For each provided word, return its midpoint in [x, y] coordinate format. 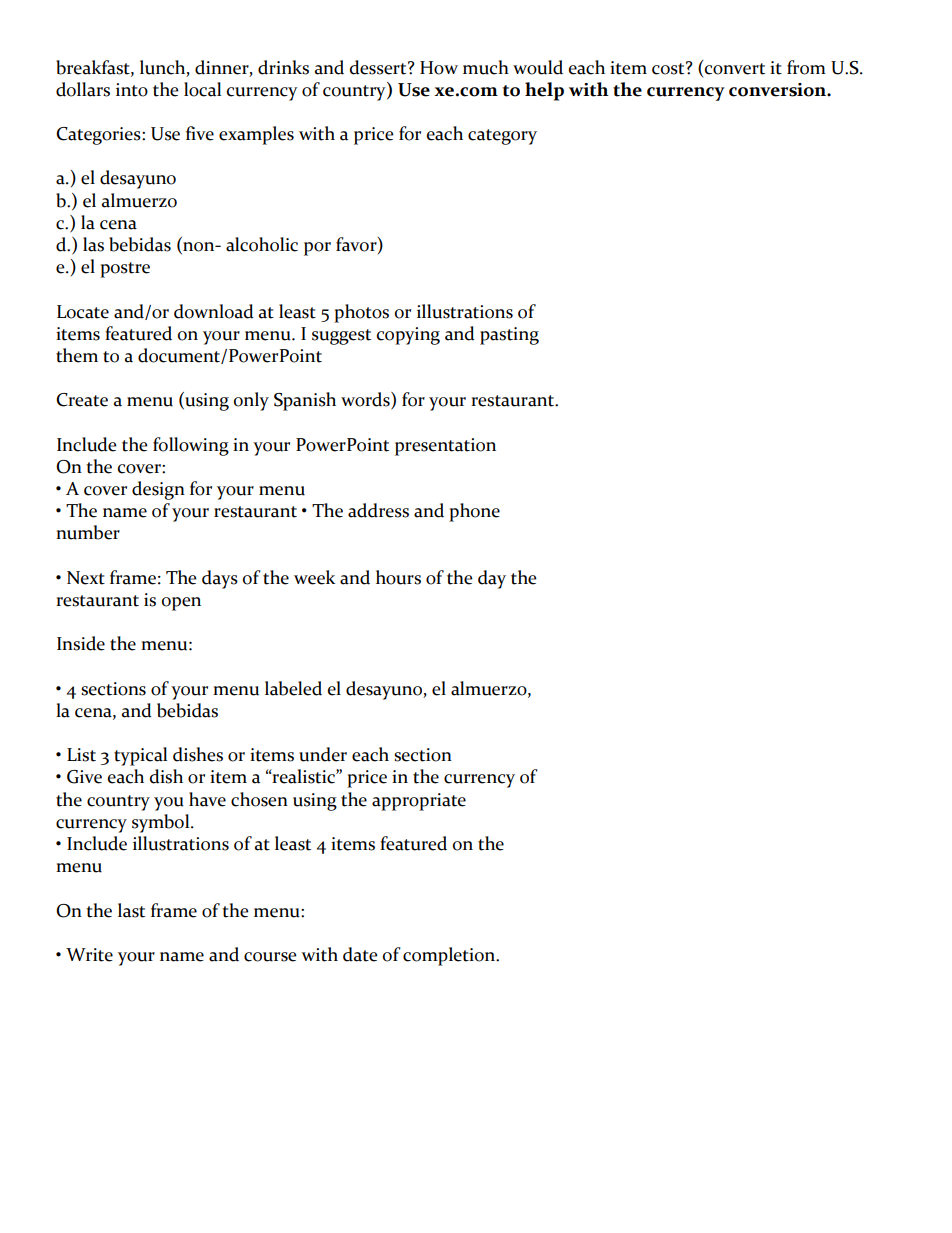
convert [734, 67]
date [360, 954]
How [439, 68]
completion [450, 956]
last [131, 910]
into [132, 90]
